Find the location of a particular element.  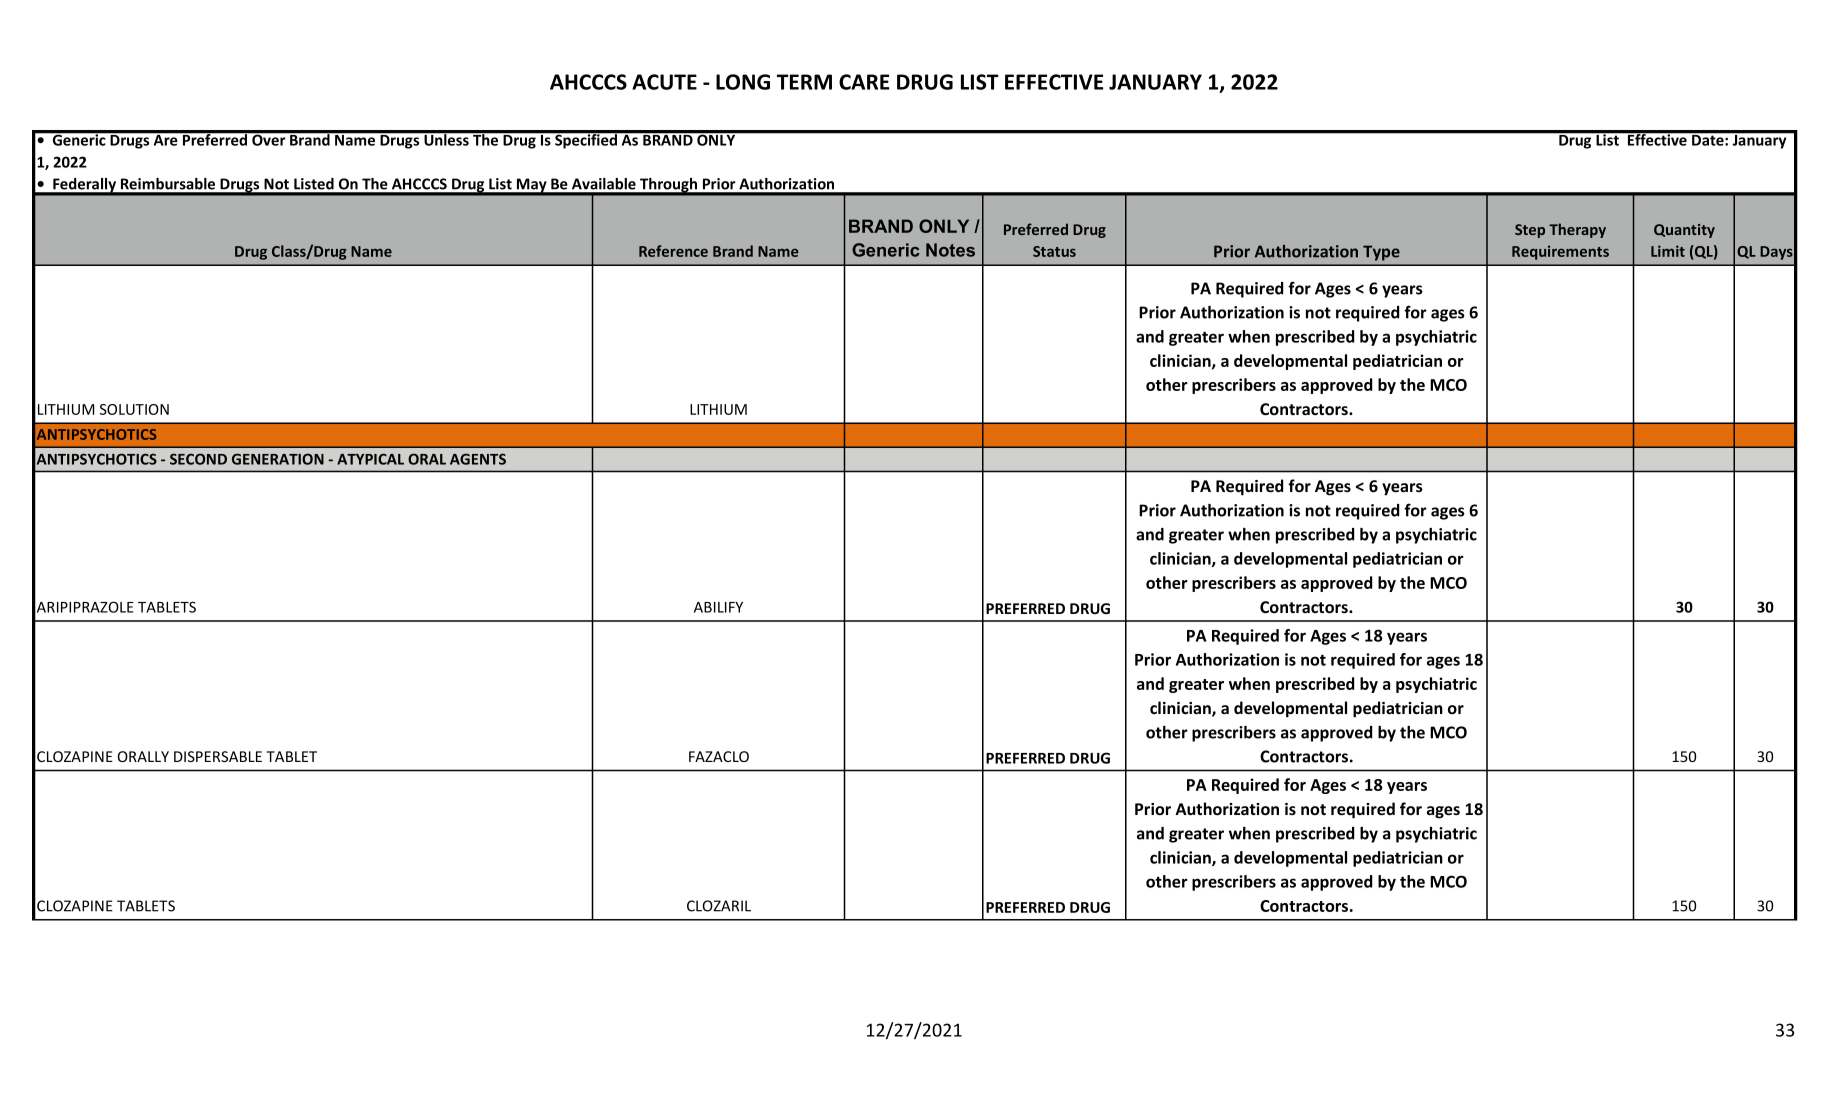

CARE is located at coordinates (864, 82).
